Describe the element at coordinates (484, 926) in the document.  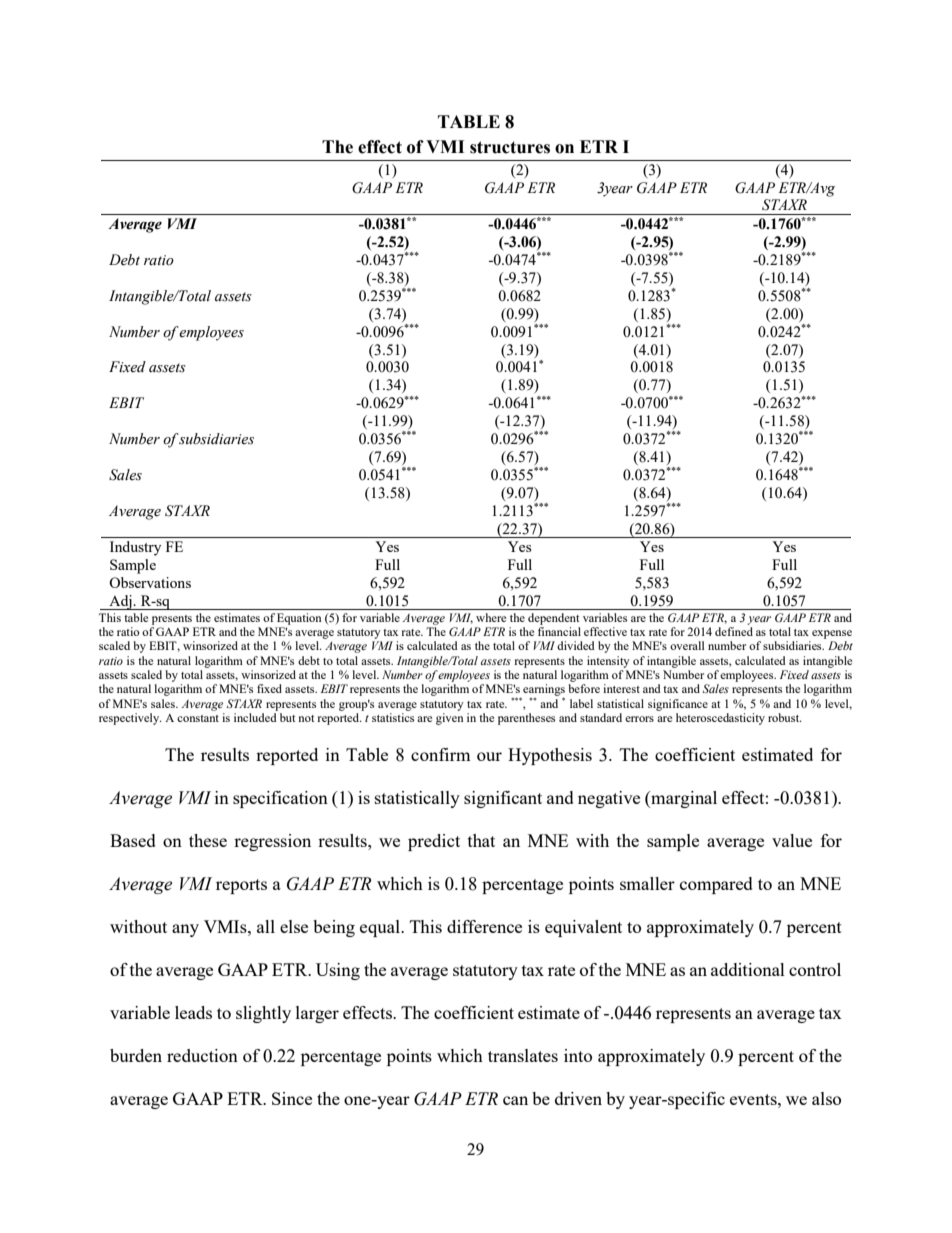
I see `difference` at that location.
